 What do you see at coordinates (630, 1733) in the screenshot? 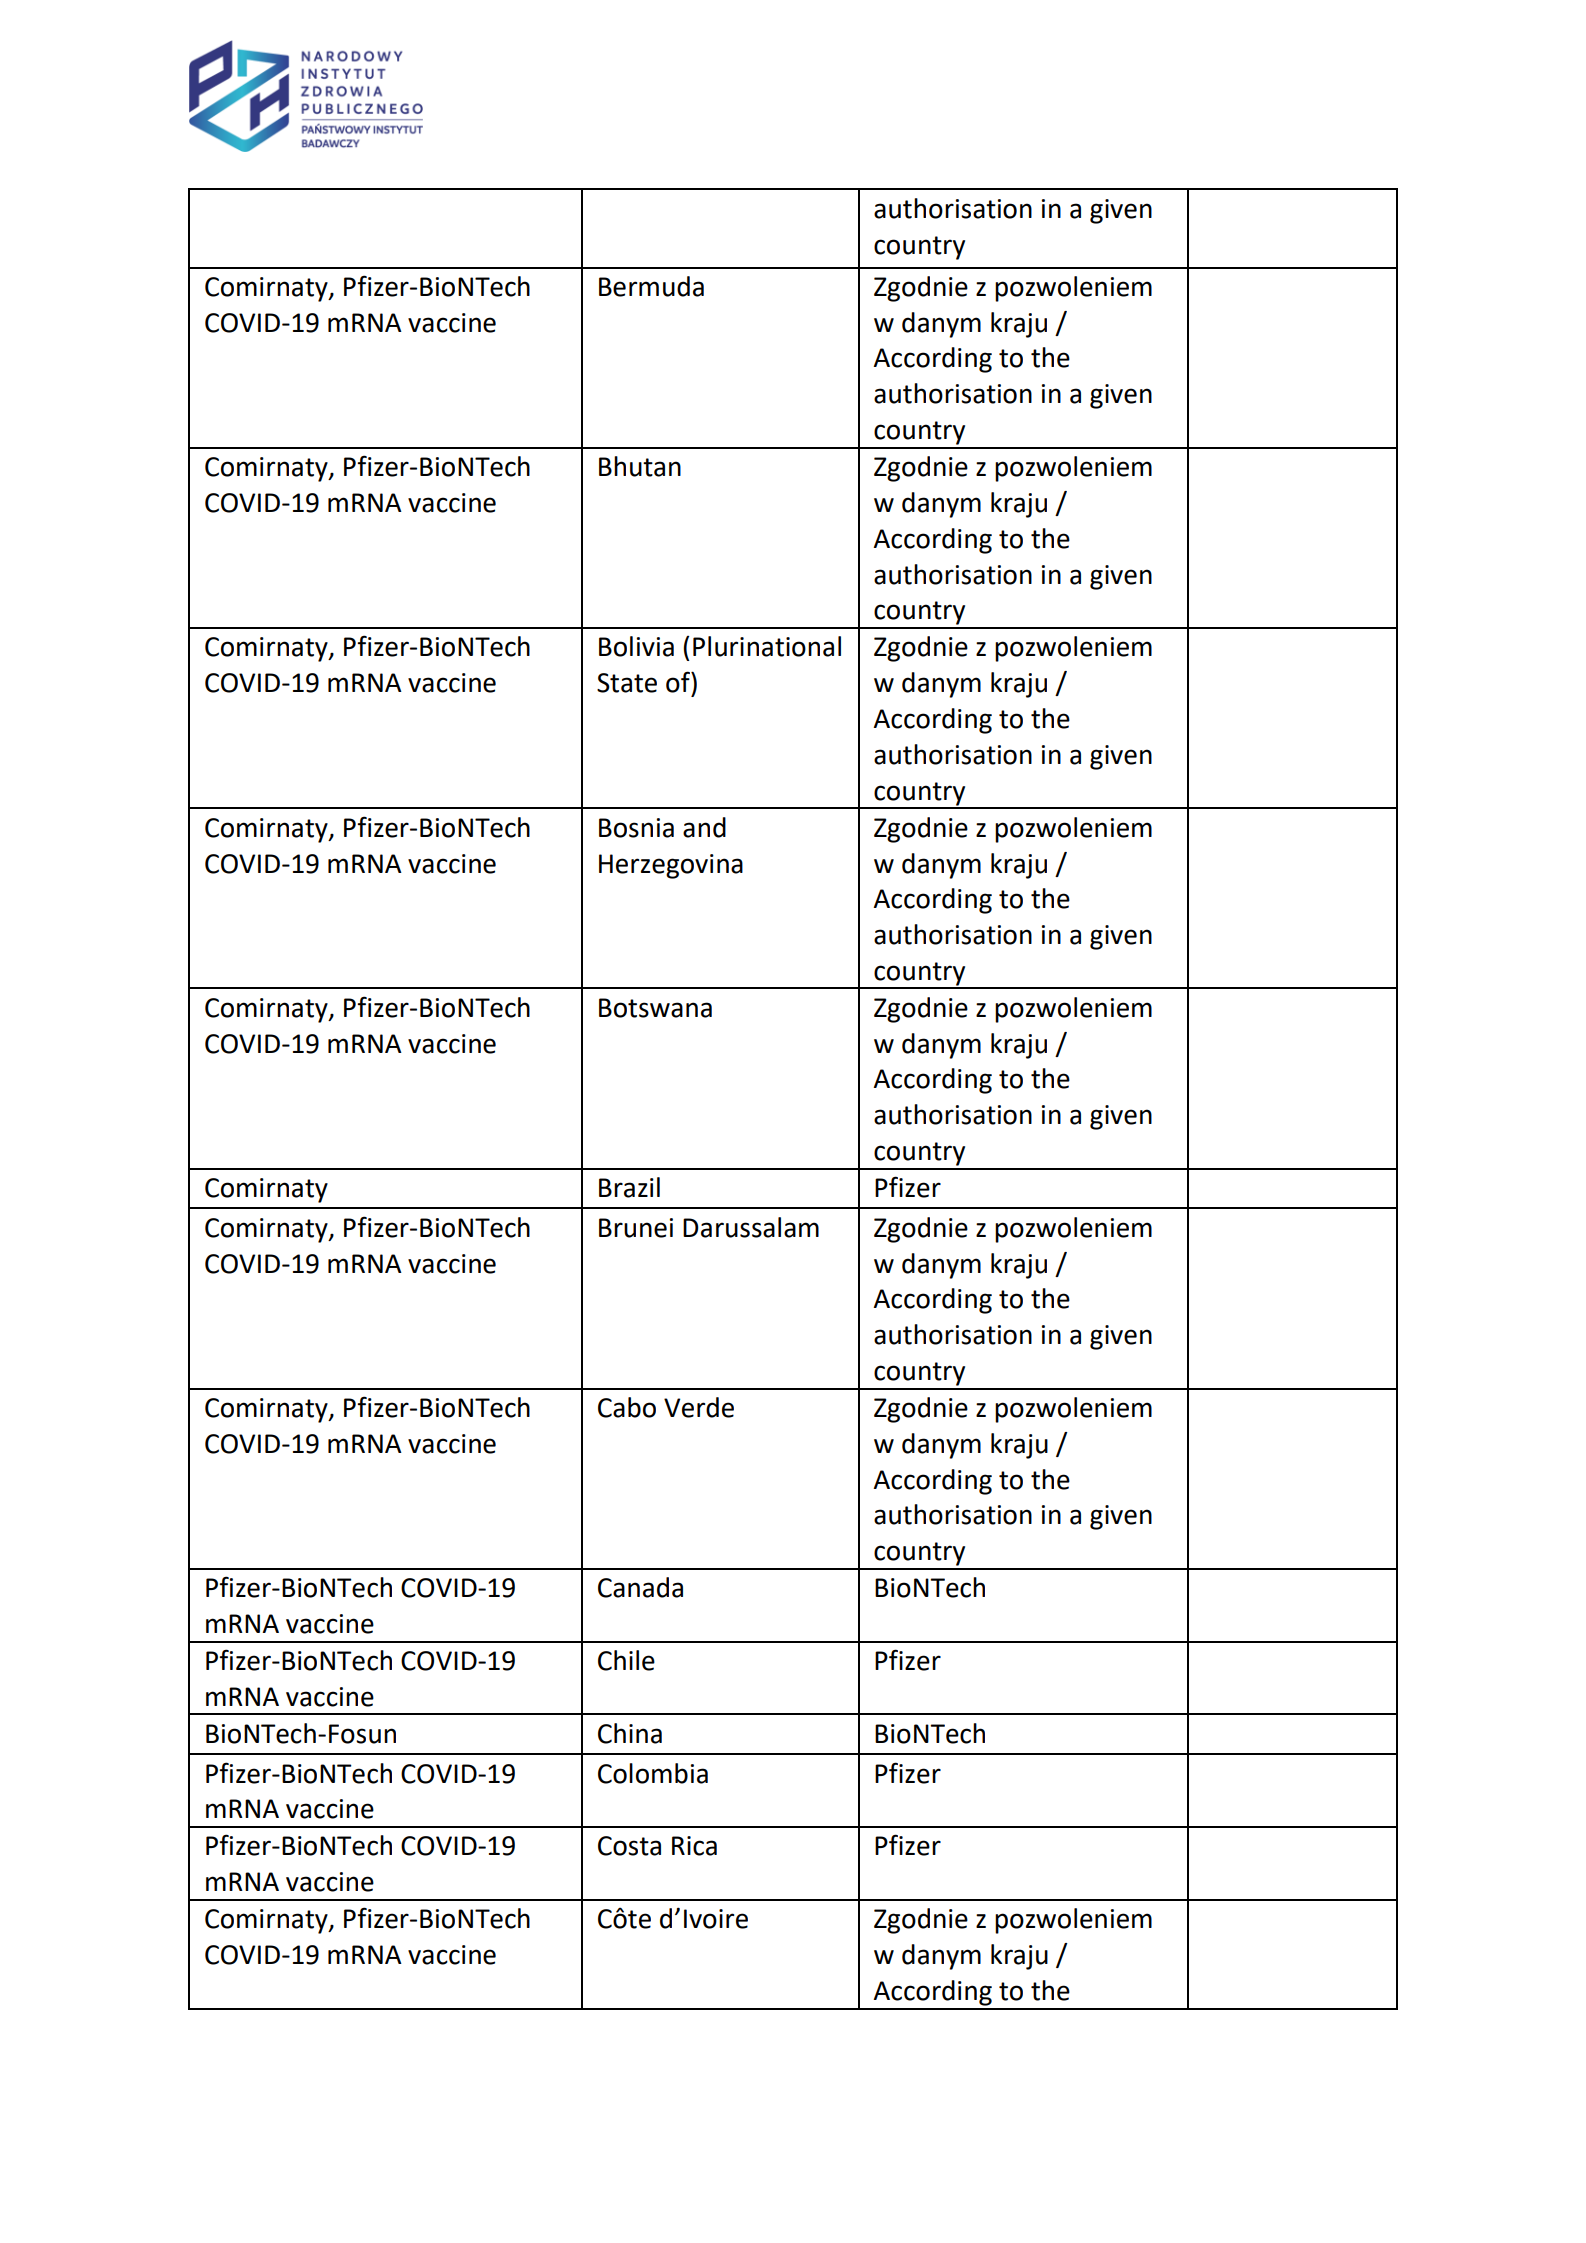
I see `China` at bounding box center [630, 1733].
